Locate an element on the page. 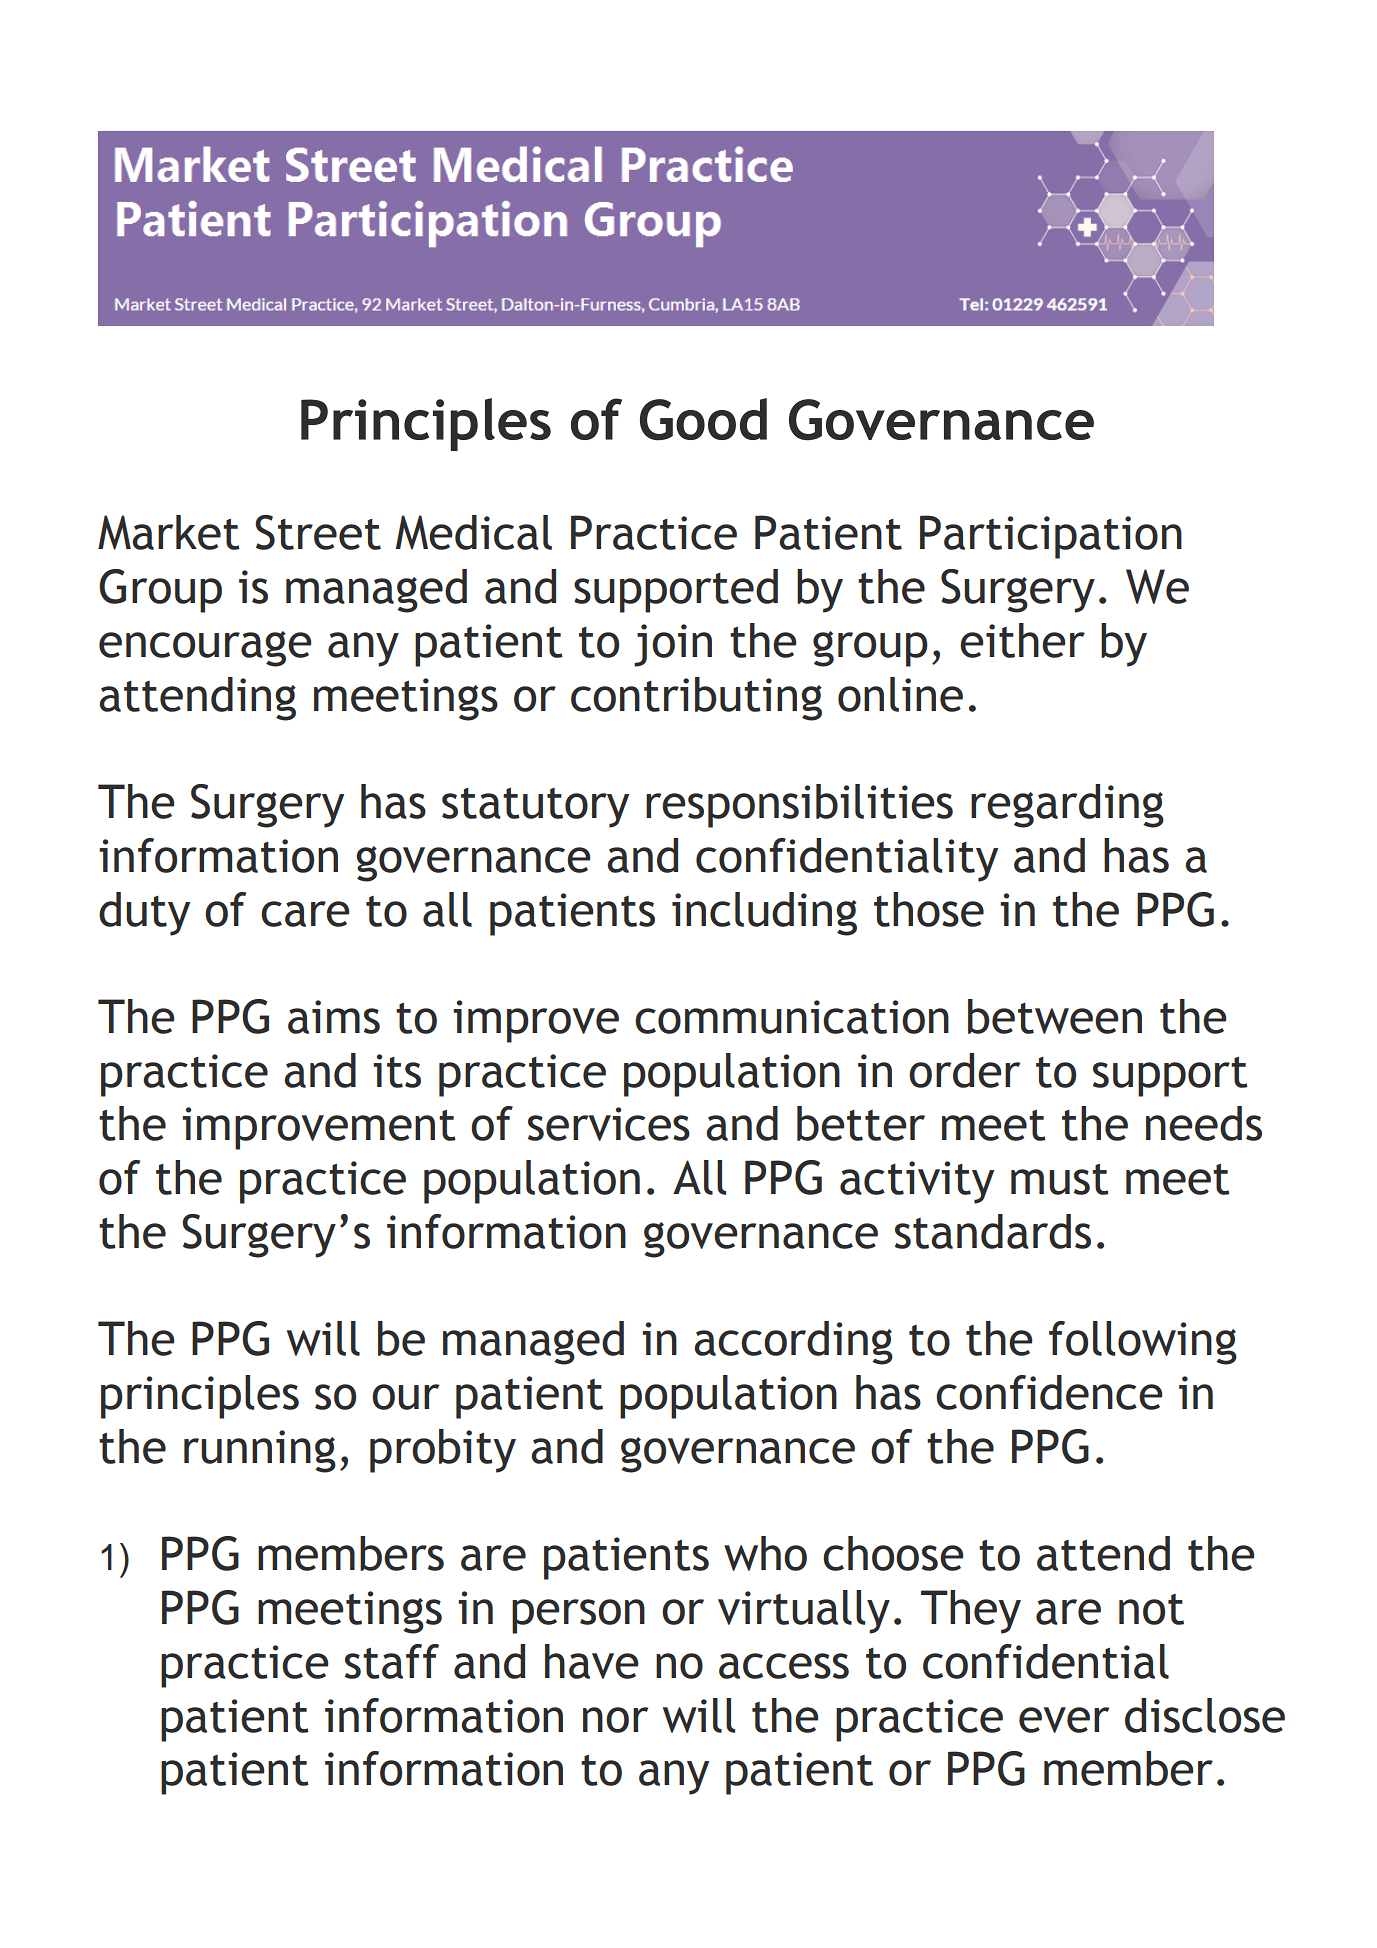  confidence is located at coordinates (1049, 1392).
